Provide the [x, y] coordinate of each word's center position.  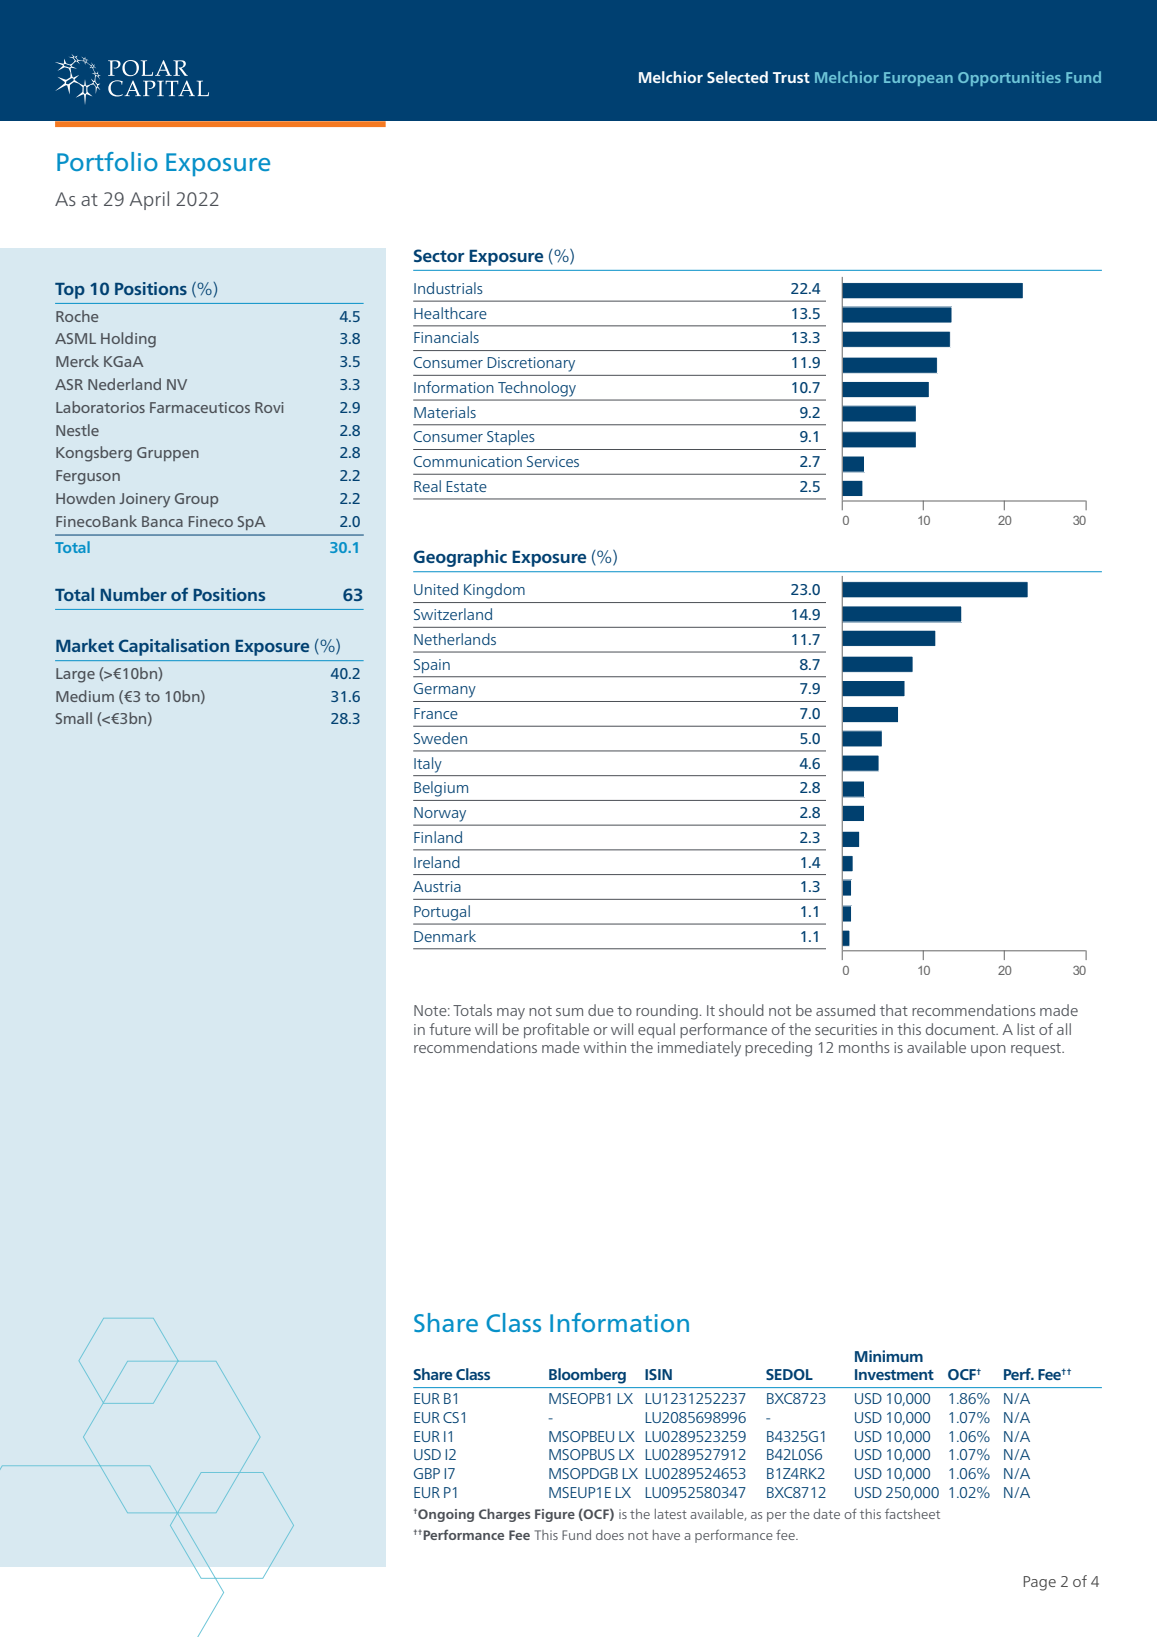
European [918, 79]
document [962, 1029]
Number [133, 594]
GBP [427, 1473]
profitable [556, 1030]
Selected [737, 77]
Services [553, 461]
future [450, 1029]
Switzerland [453, 614]
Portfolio [107, 161]
